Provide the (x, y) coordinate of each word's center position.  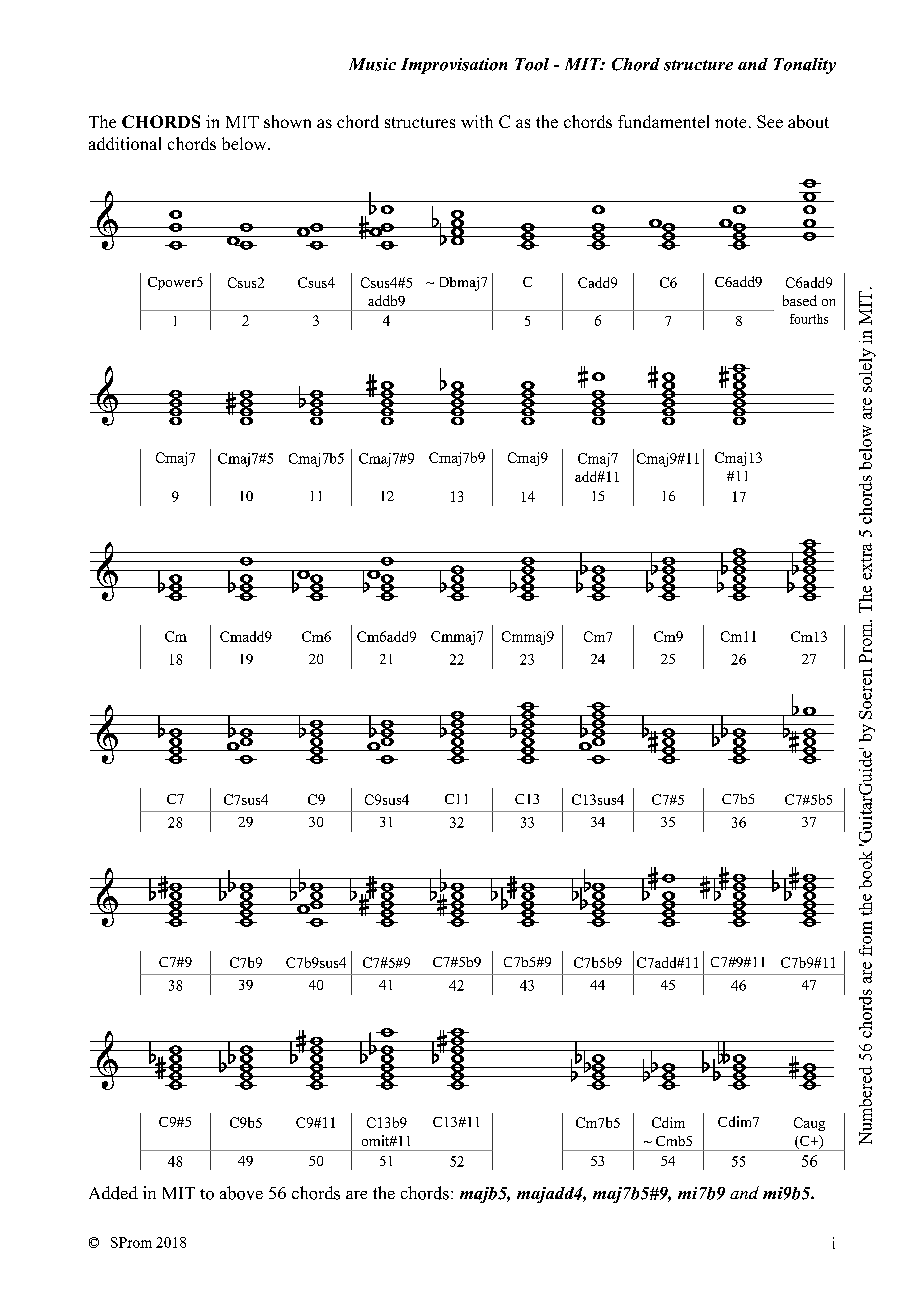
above (241, 1193)
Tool (532, 64)
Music (372, 64)
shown (287, 121)
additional (125, 143)
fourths (809, 319)
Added (113, 1193)
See (770, 121)
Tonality (805, 66)
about (808, 121)
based (800, 300)
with (477, 121)
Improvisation (454, 66)
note (730, 122)
